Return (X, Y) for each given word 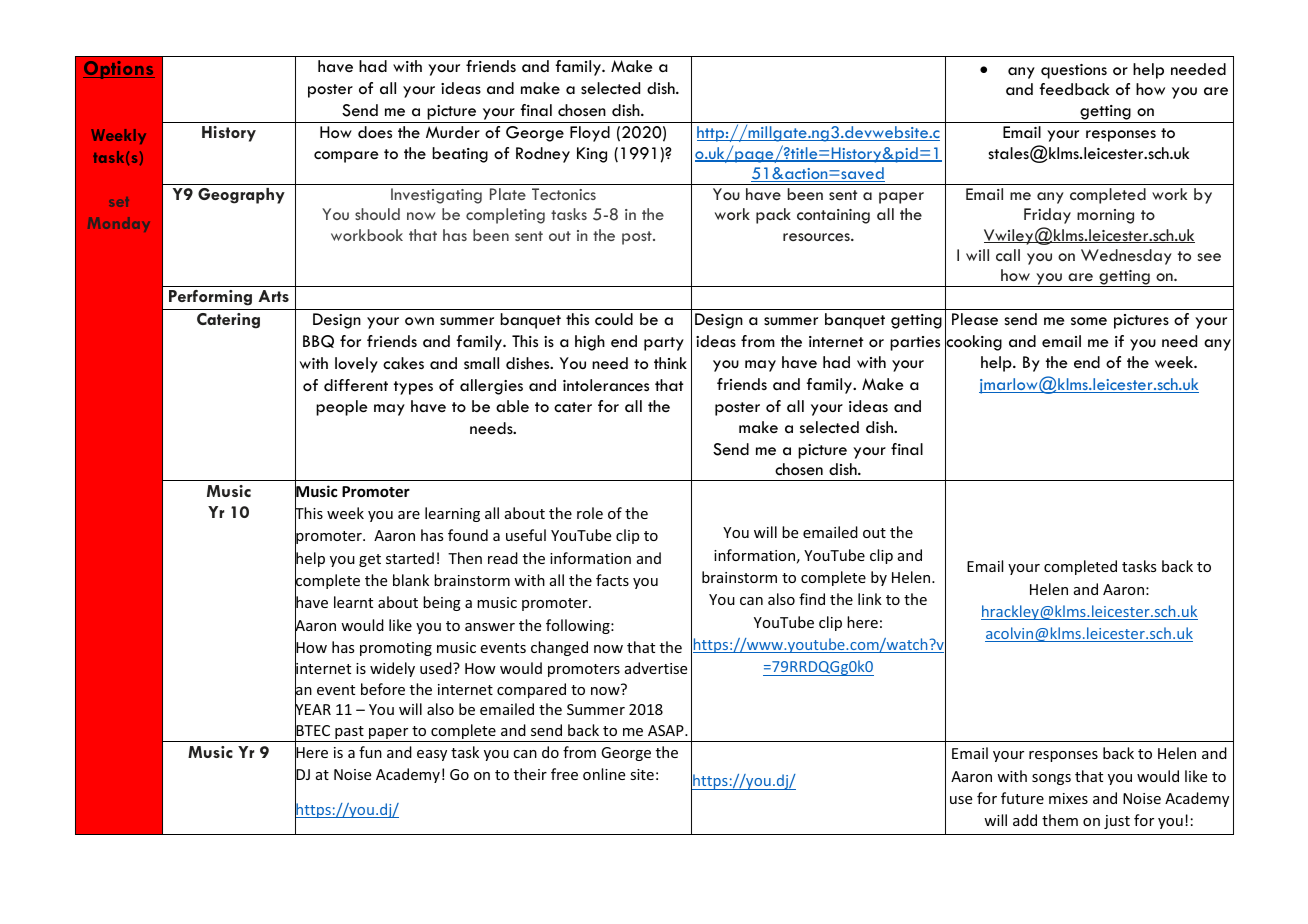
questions (1074, 71)
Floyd (590, 134)
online (604, 774)
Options (119, 70)
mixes (1068, 798)
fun (370, 752)
